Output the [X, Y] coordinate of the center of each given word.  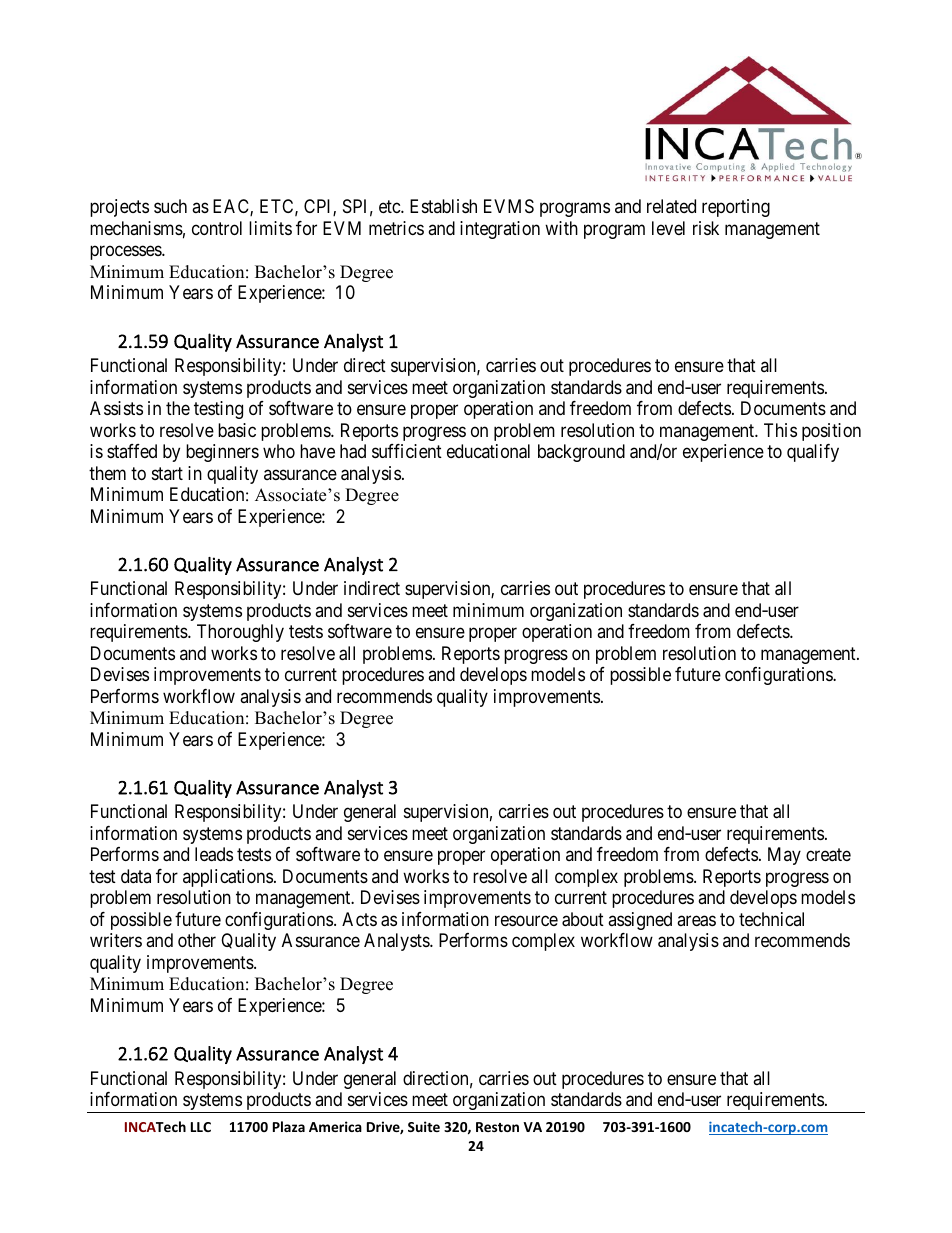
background [581, 453]
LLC [201, 1127]
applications [228, 878]
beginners [222, 453]
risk [706, 228]
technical [771, 919]
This [780, 430]
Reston [497, 1127]
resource [526, 920]
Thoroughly [240, 633]
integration [500, 230]
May [784, 856]
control [217, 228]
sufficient [407, 451]
